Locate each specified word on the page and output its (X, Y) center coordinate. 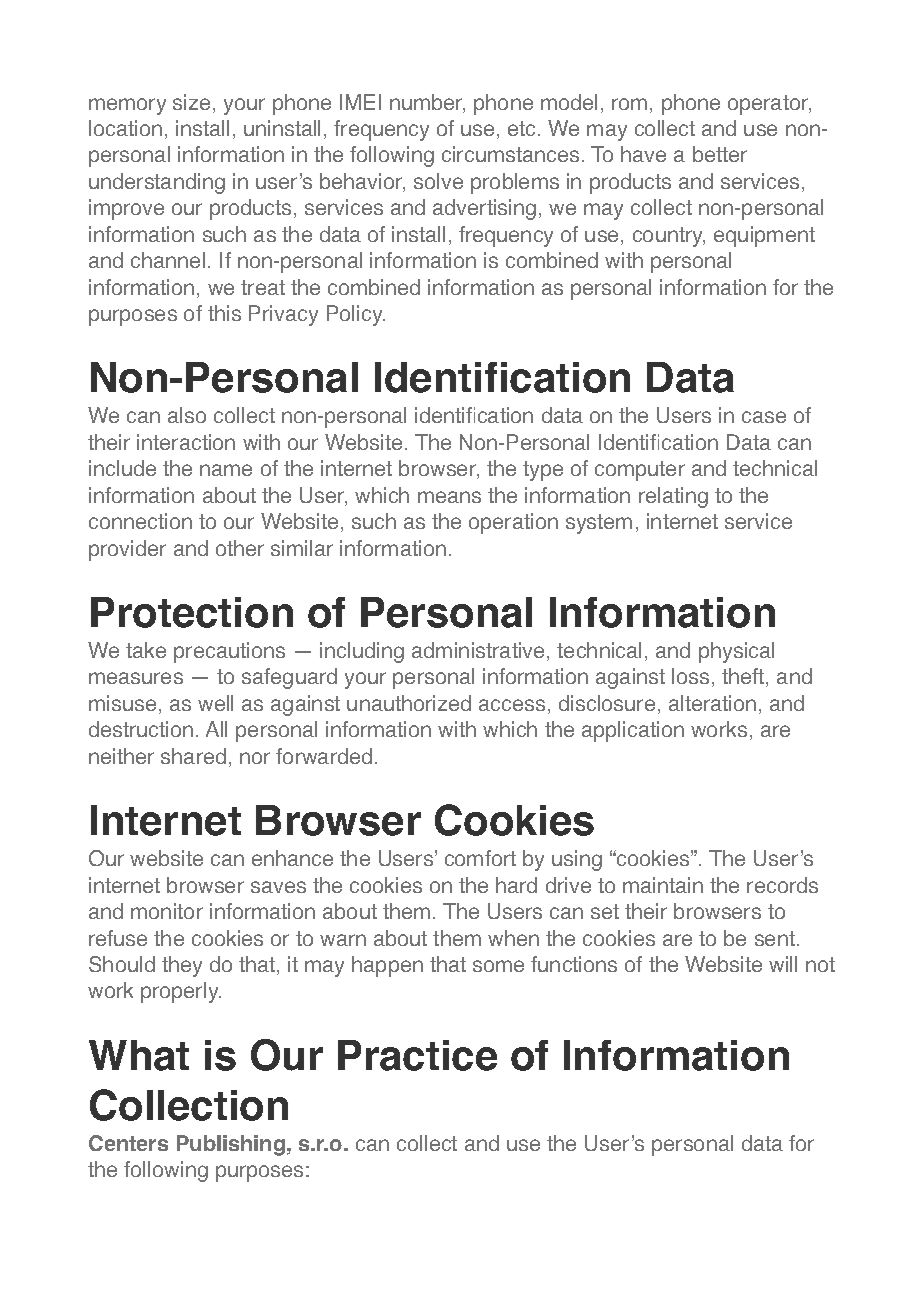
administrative (478, 650)
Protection (192, 612)
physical (736, 652)
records (782, 885)
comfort (480, 858)
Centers (128, 1143)
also (187, 415)
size (191, 102)
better (720, 154)
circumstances (510, 154)
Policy (356, 315)
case (764, 417)
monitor (167, 911)
